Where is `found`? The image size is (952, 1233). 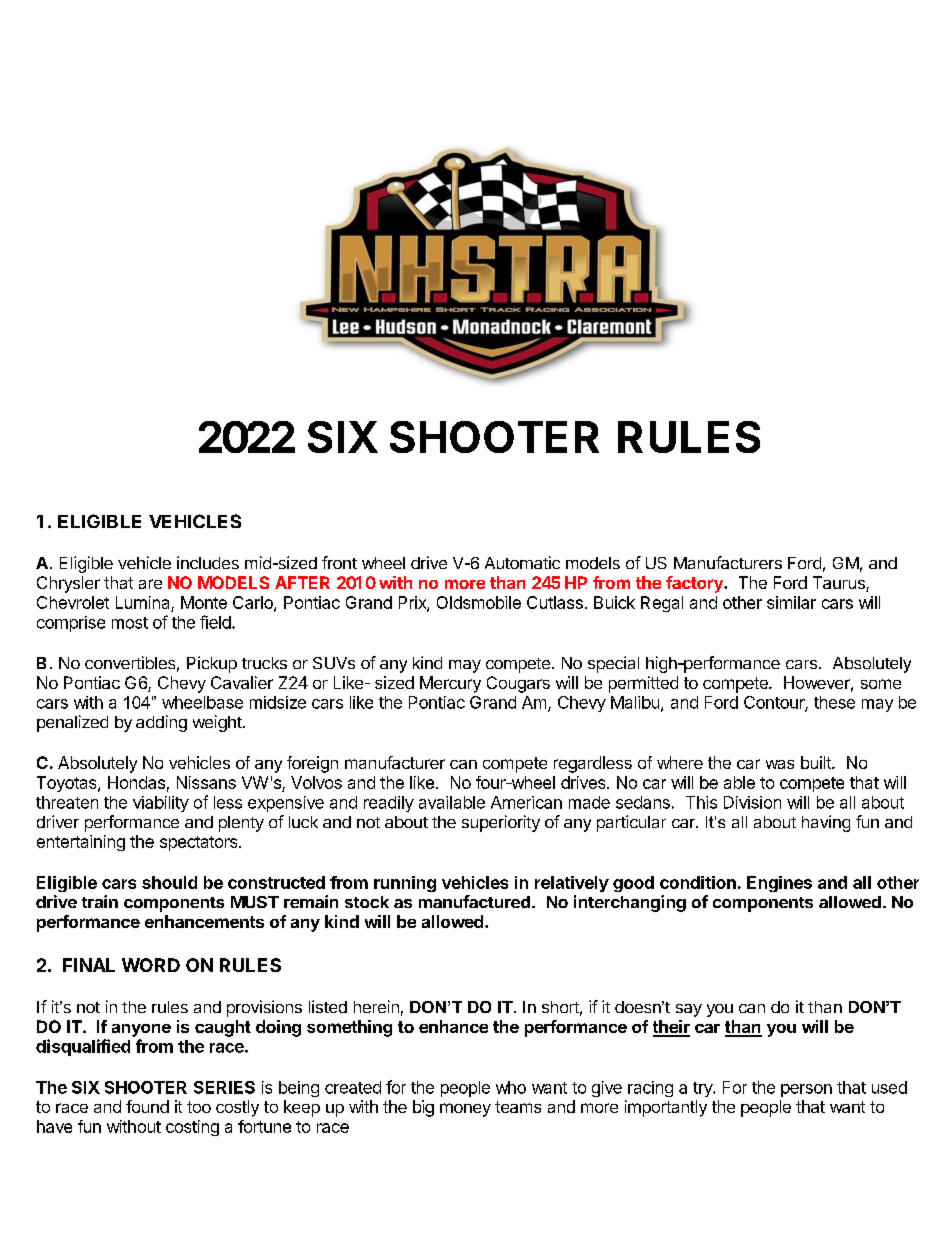 found is located at coordinates (147, 1106).
